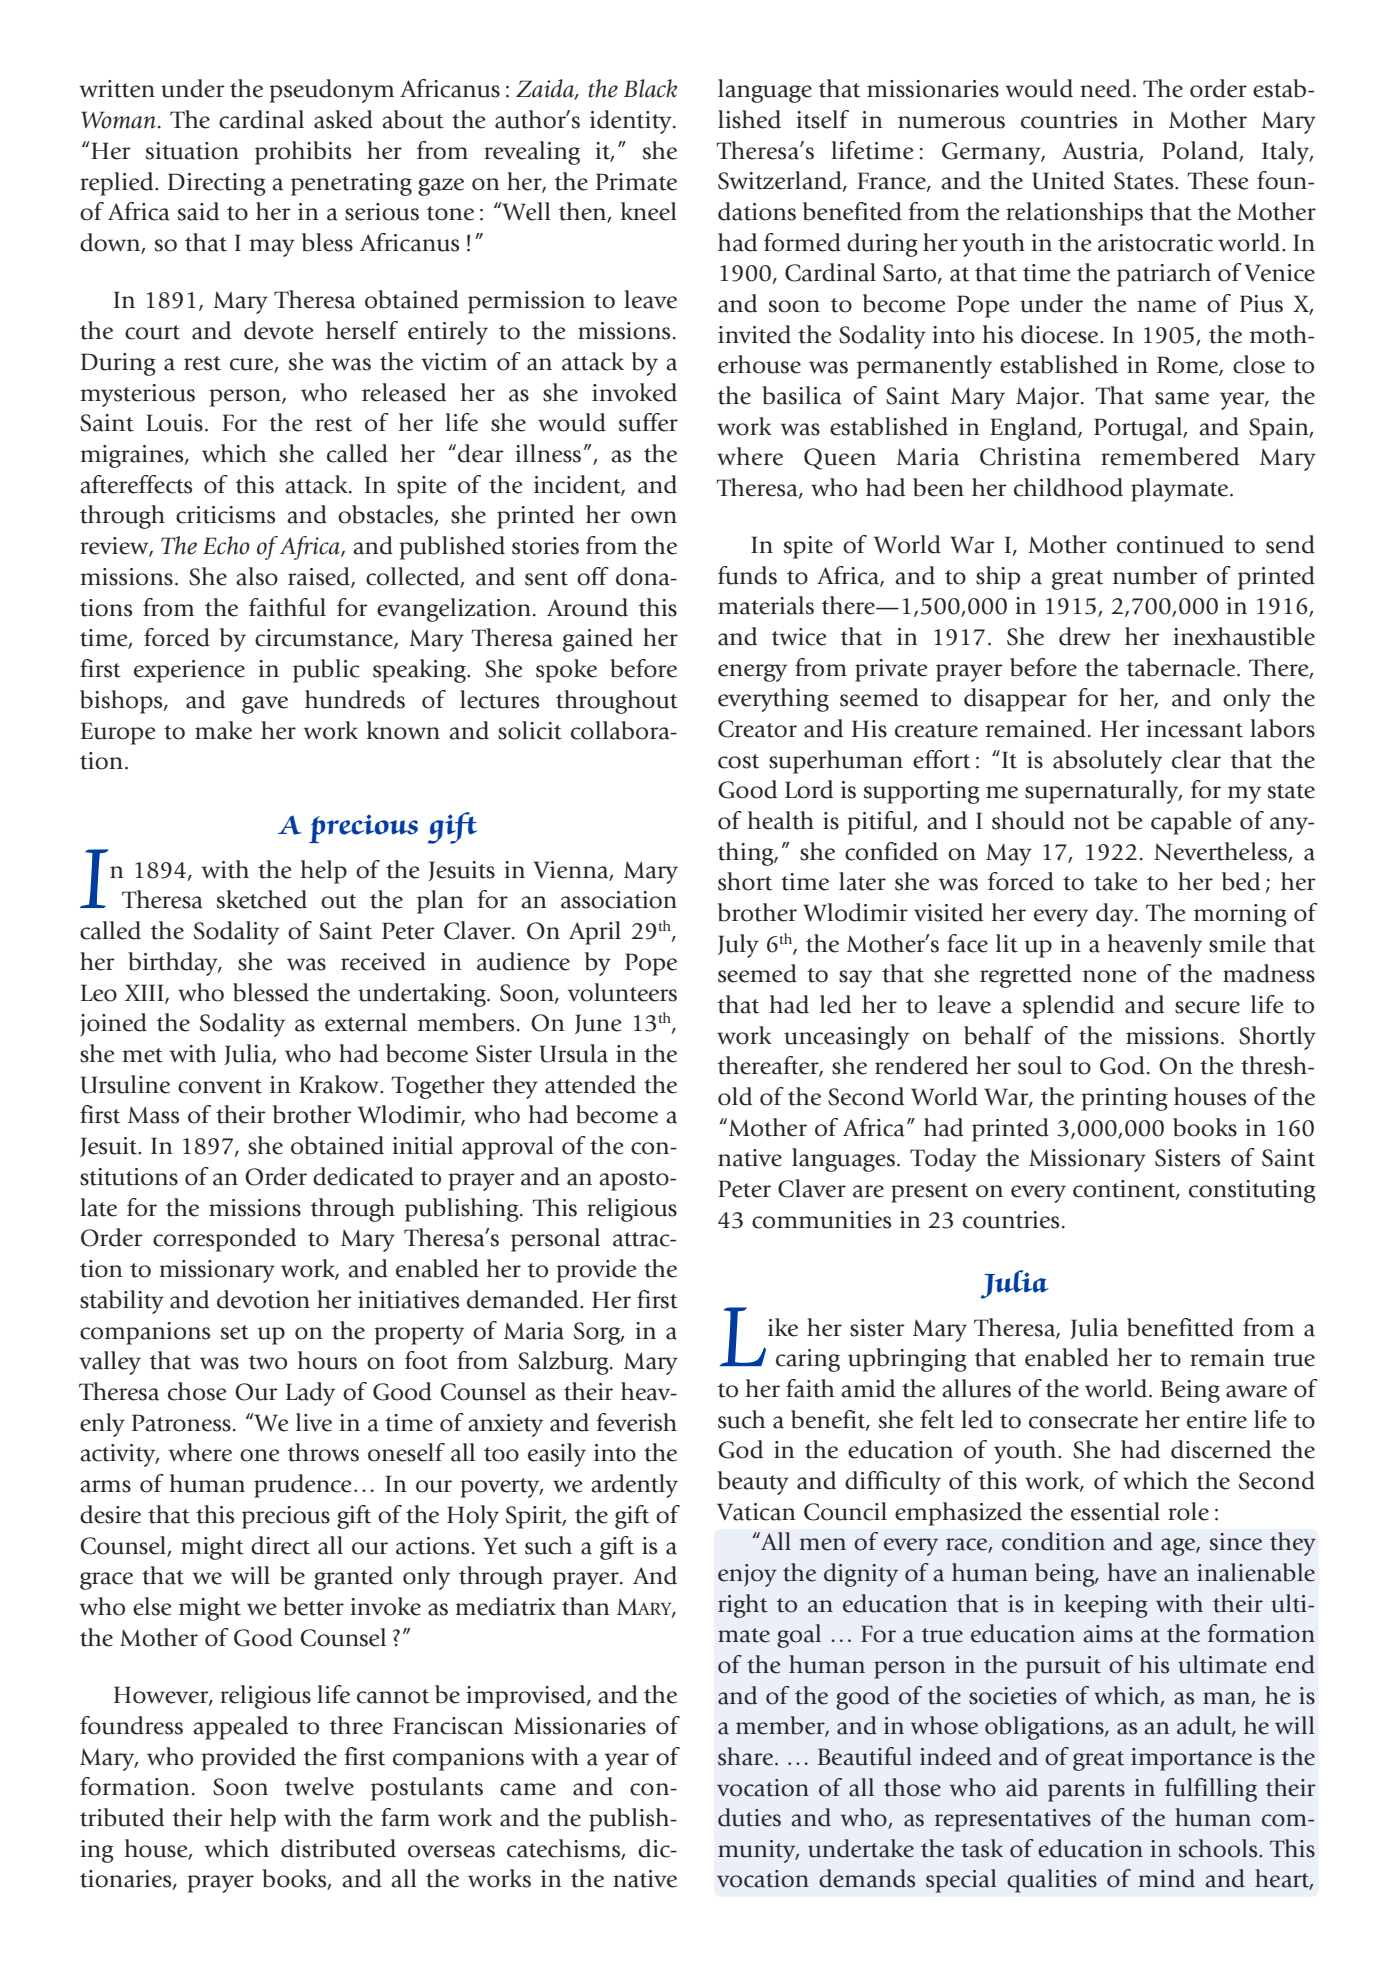 Image resolution: width=1395 pixels, height=1973 pixels. I want to click on July, so click(738, 946).
